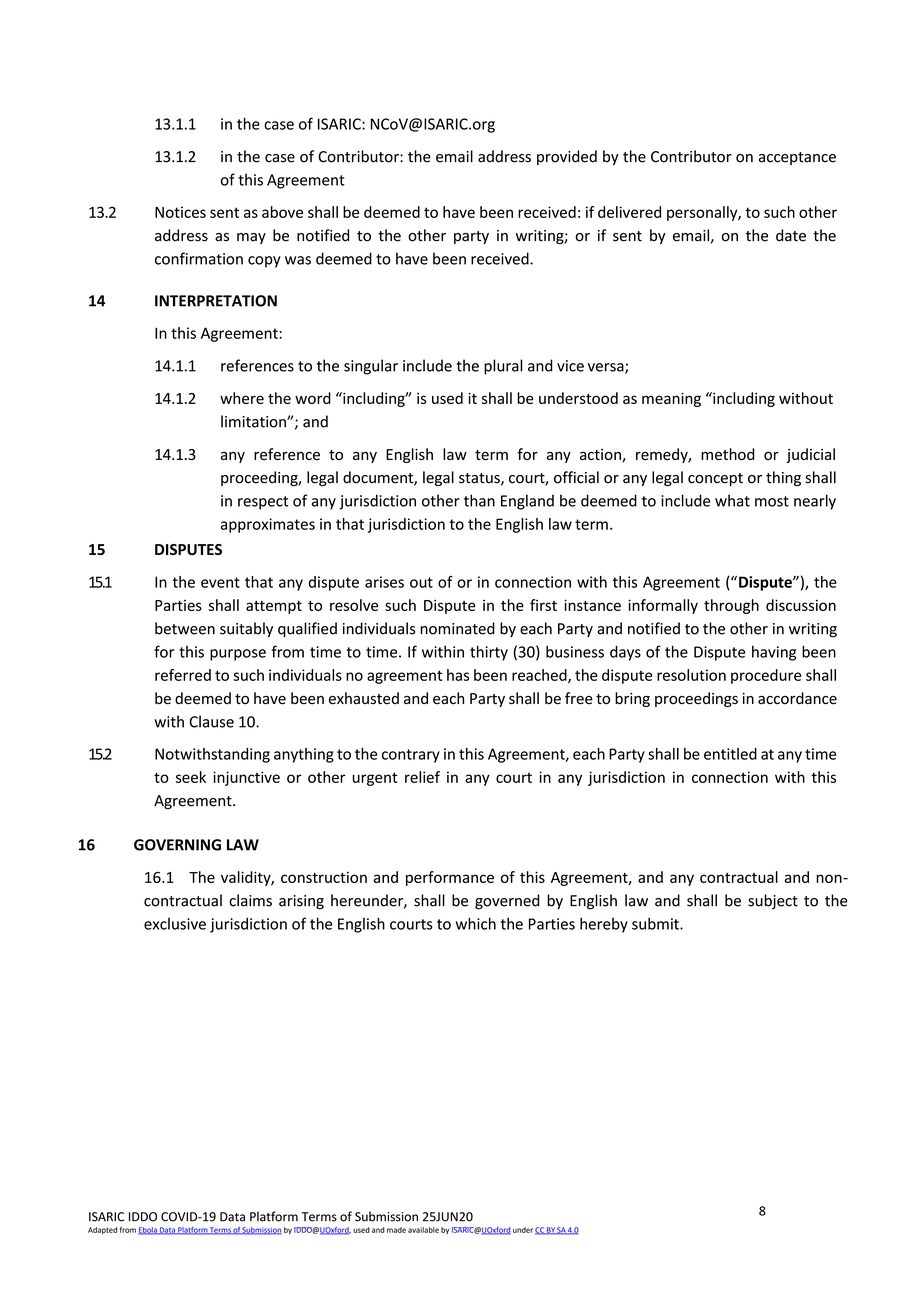 Image resolution: width=924 pixels, height=1307 pixels. Describe the element at coordinates (797, 158) in the screenshot. I see `acceptance` at that location.
